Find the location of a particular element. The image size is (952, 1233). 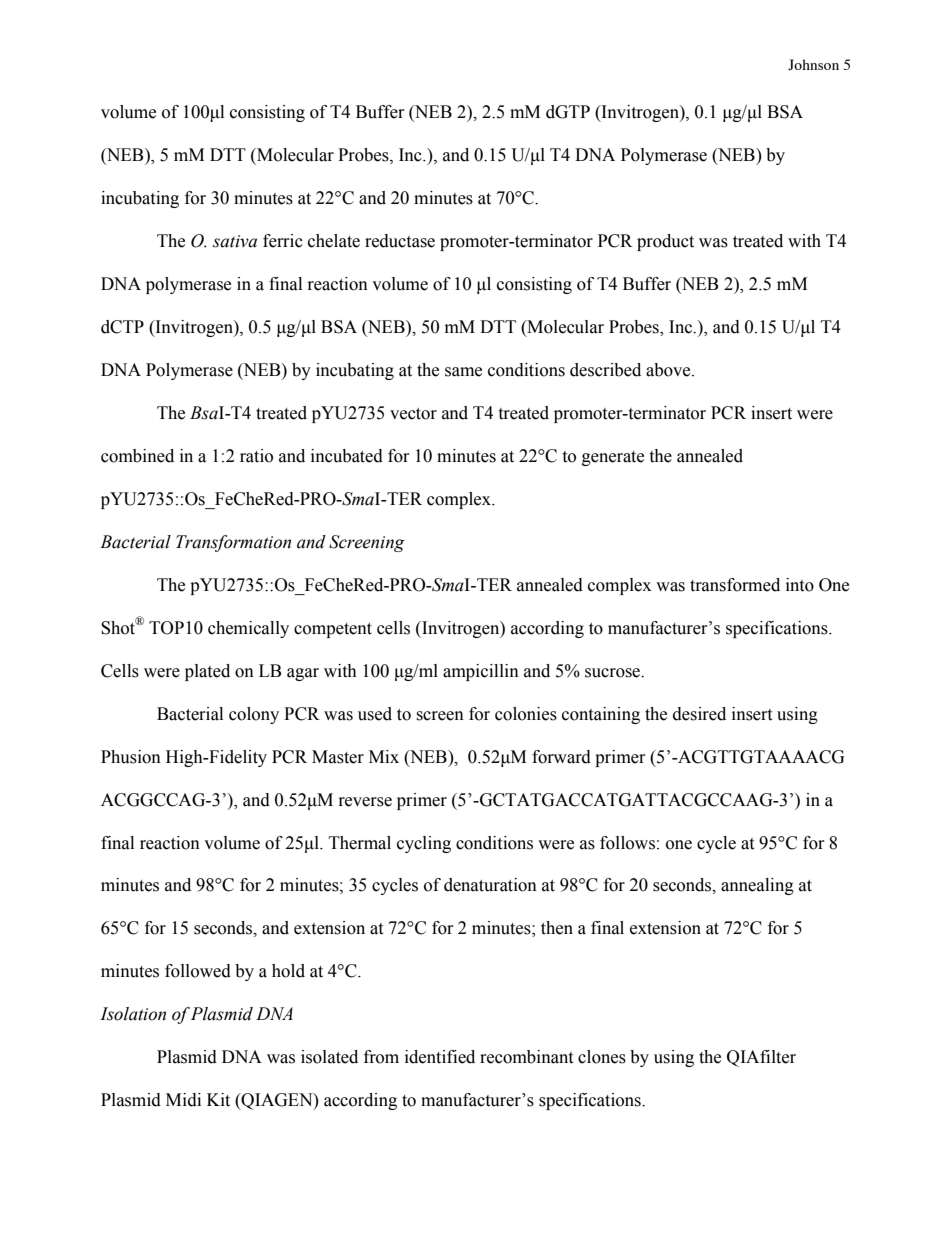

generate is located at coordinates (613, 458).
